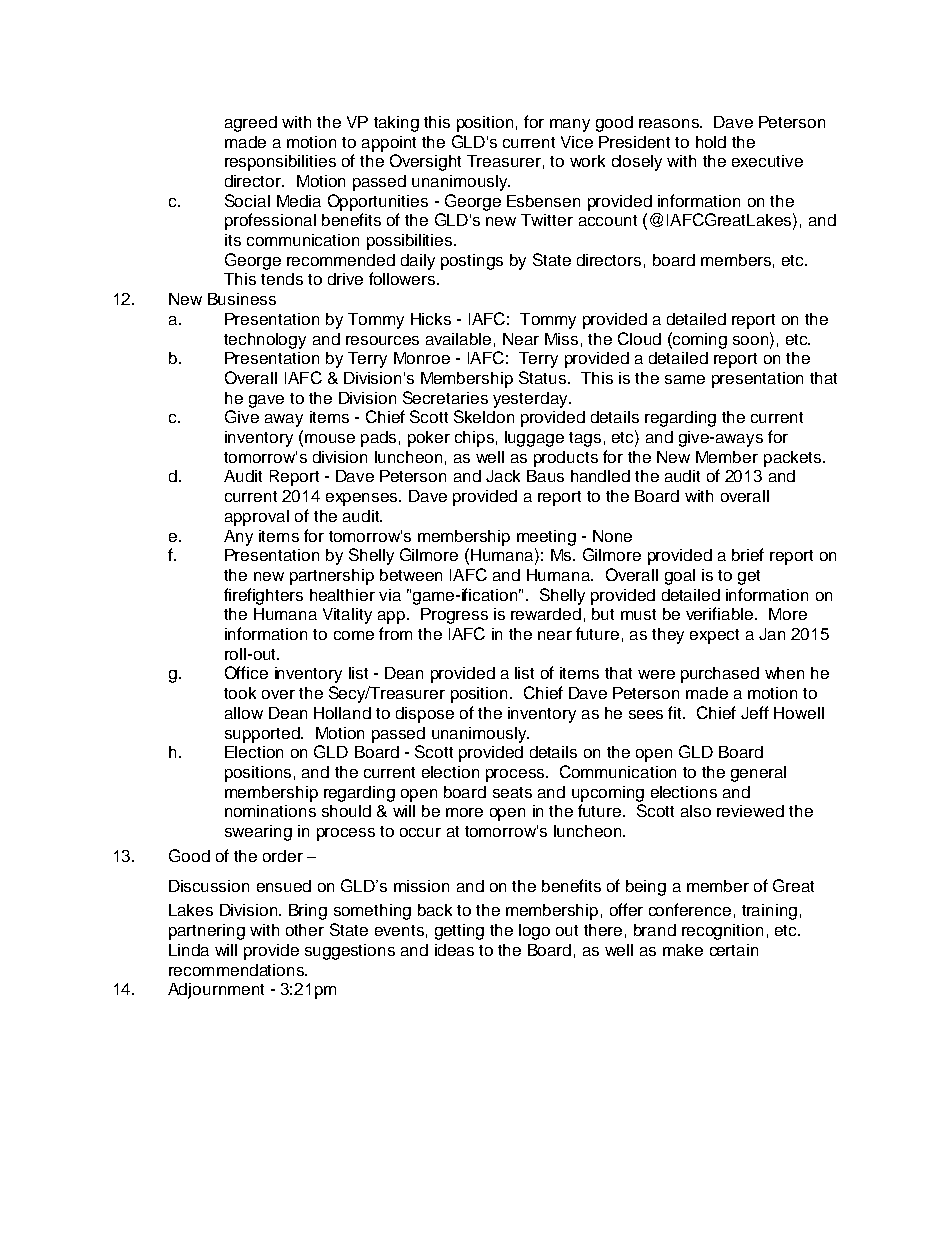 This screenshot has width=952, height=1233. What do you see at coordinates (748, 554) in the screenshot?
I see `brief` at bounding box center [748, 554].
